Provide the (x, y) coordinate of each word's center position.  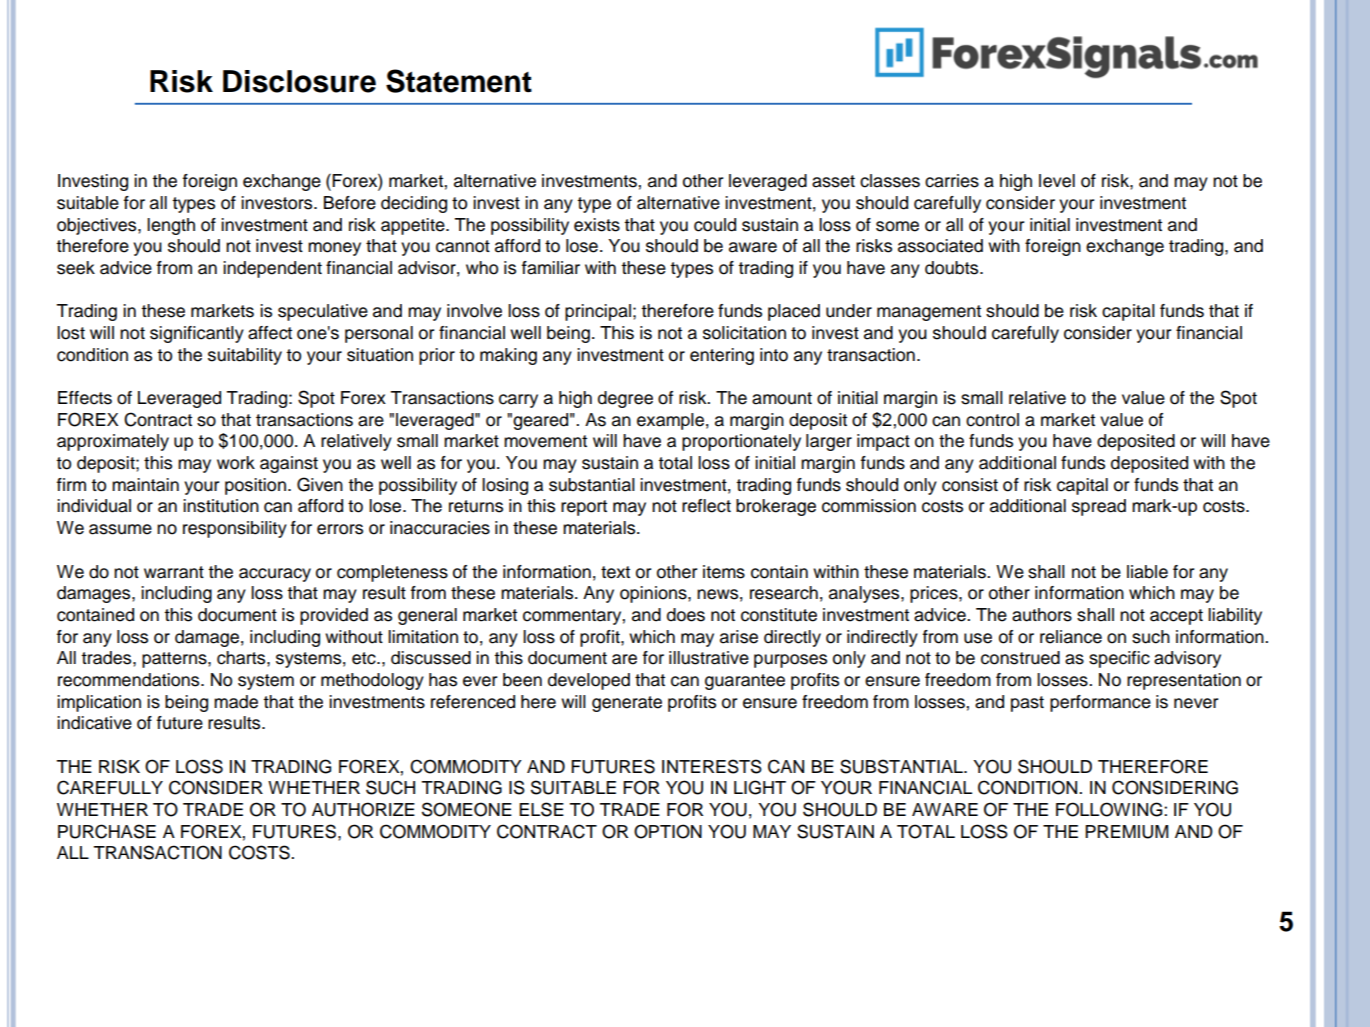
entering (722, 356)
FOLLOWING (1110, 809)
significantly (197, 334)
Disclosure (299, 81)
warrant (174, 572)
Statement (459, 81)
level (1057, 181)
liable (1147, 572)
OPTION (668, 831)
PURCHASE (107, 831)
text (615, 572)
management (929, 313)
